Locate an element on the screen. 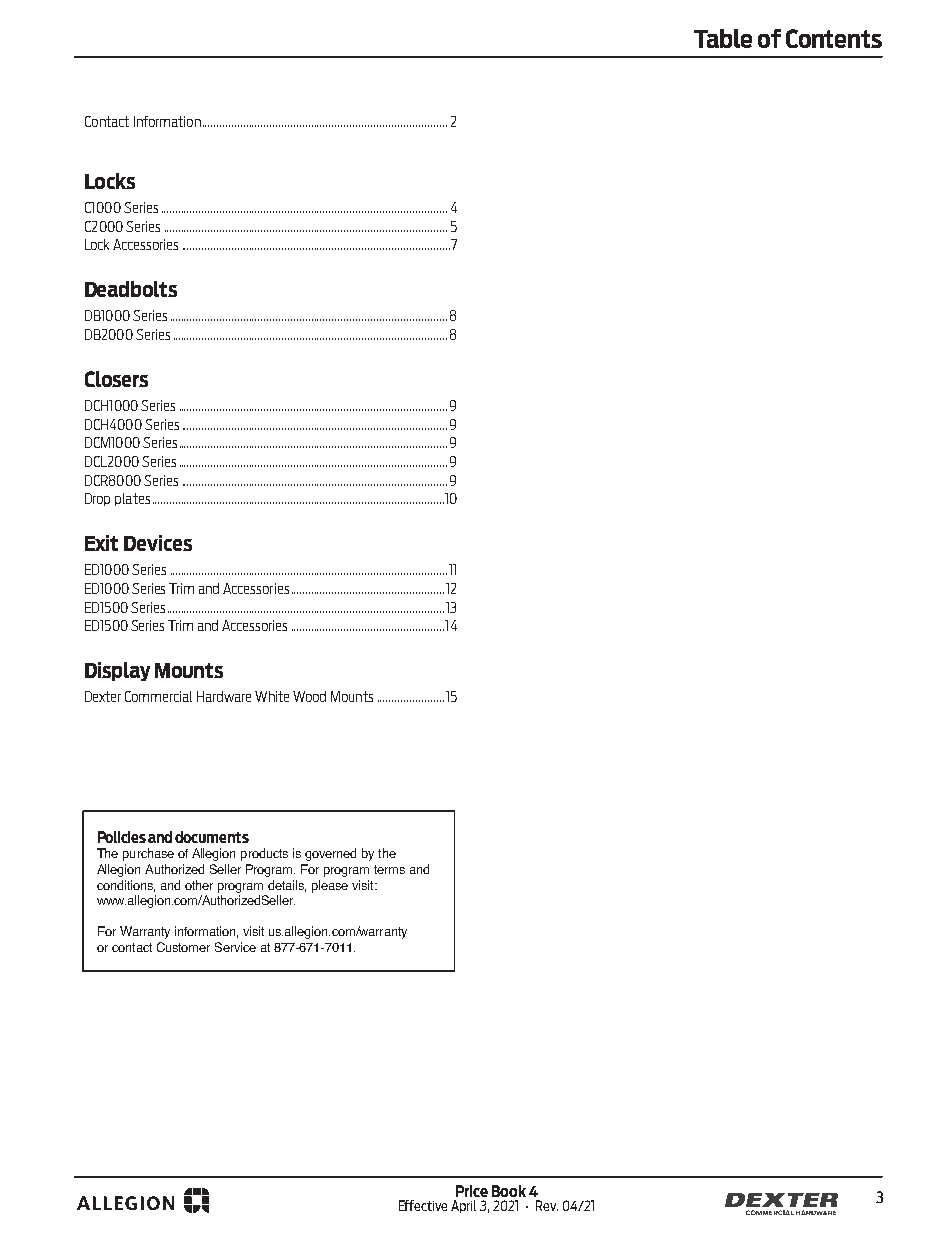 The height and width of the screenshot is (1233, 952). Rev is located at coordinates (547, 1205).
